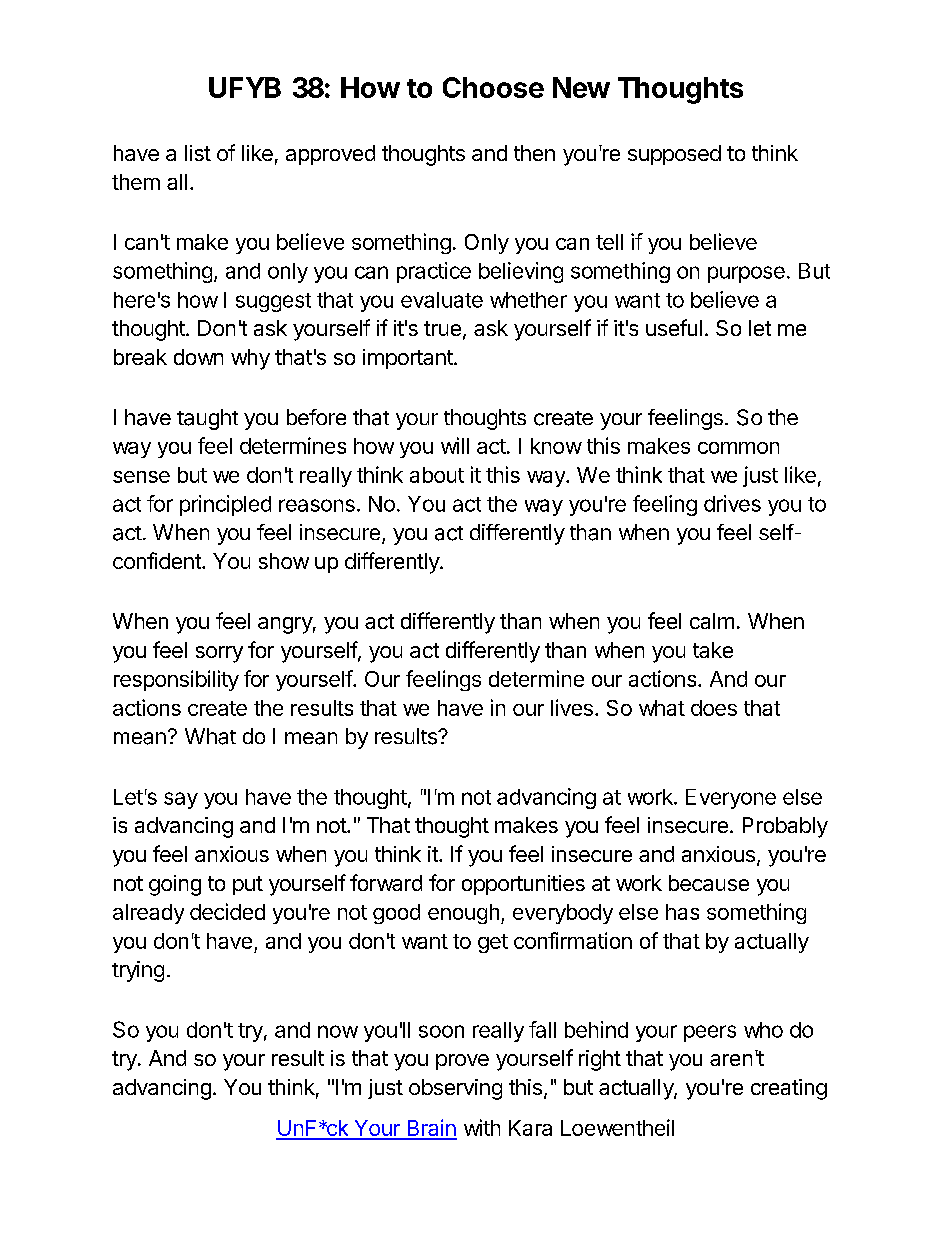  Describe the element at coordinates (198, 153) in the page. I see `list` at that location.
